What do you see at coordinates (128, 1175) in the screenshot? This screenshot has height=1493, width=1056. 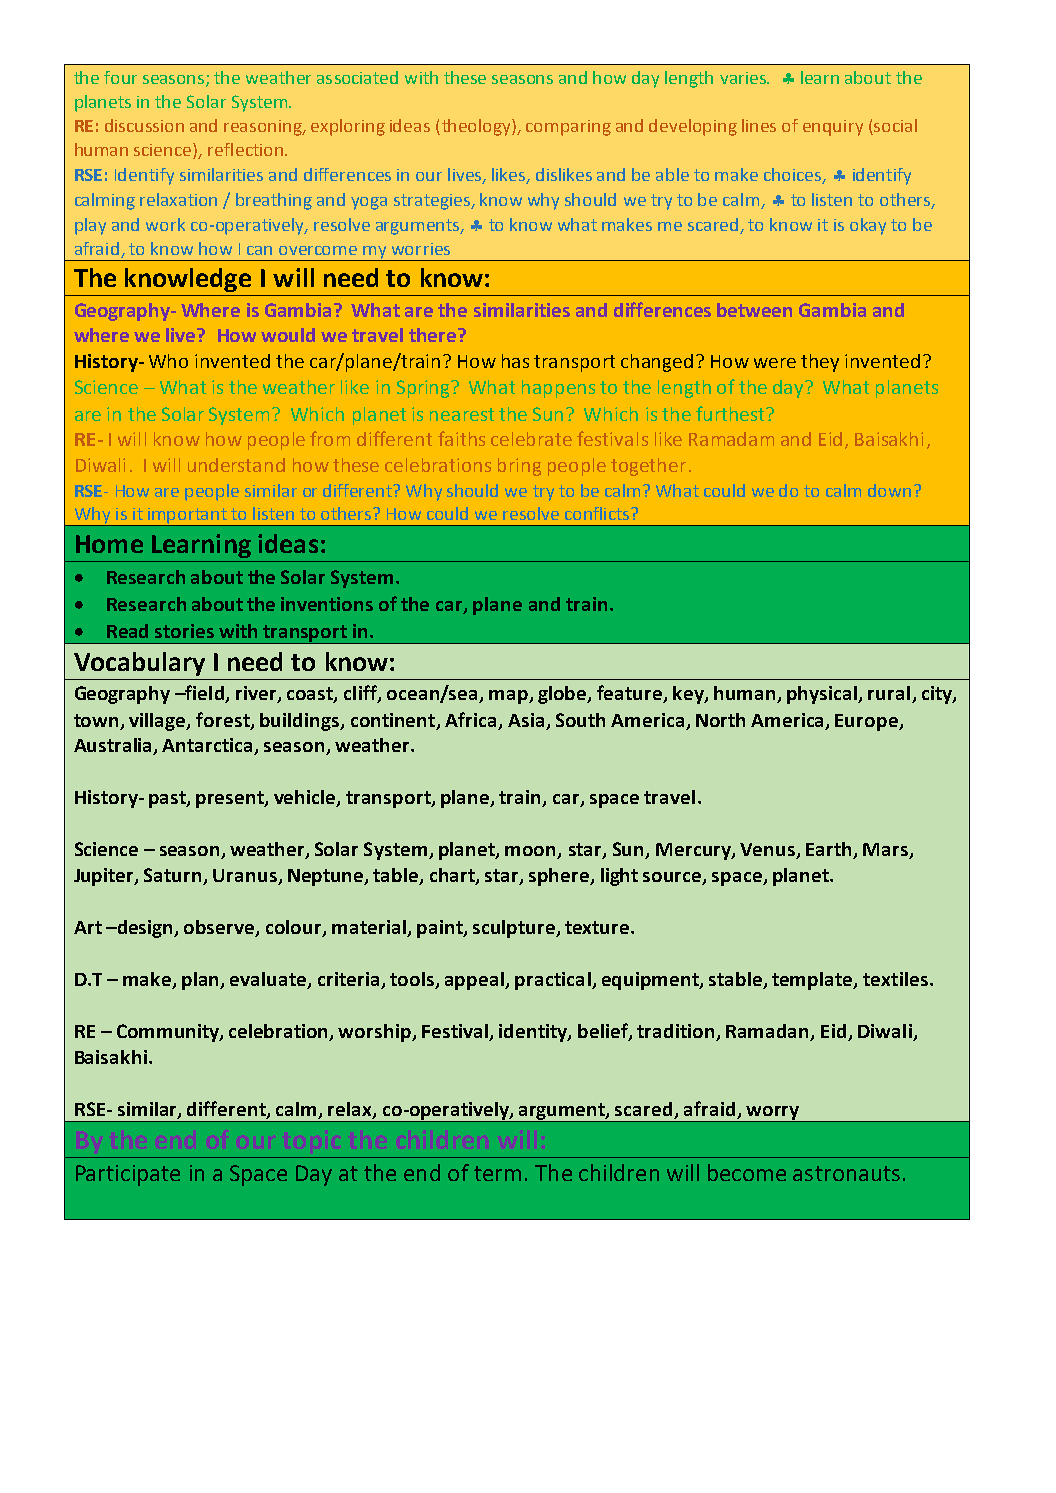 I see `Participate` at bounding box center [128, 1175].
